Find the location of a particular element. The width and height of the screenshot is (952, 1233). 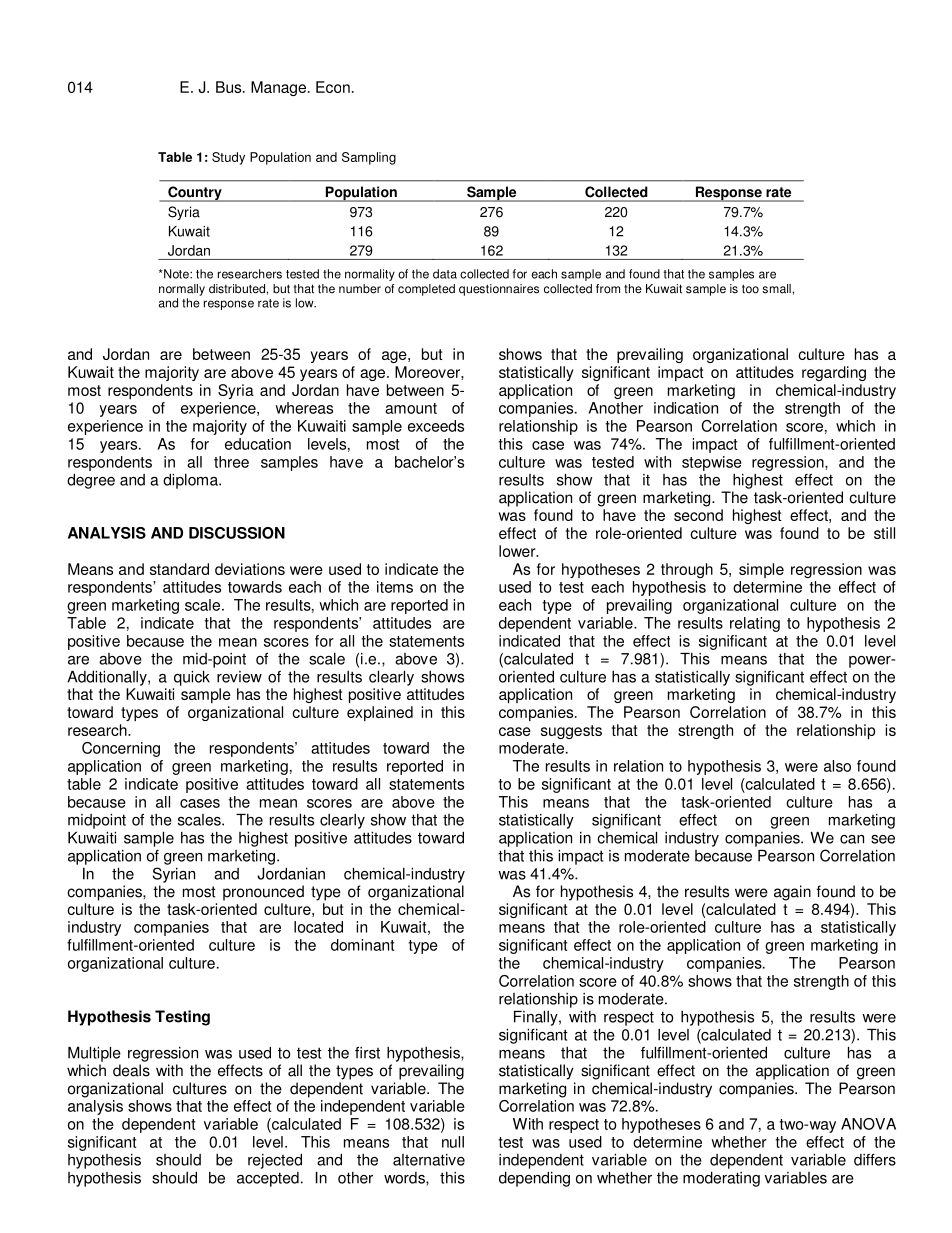

relating is located at coordinates (755, 624).
